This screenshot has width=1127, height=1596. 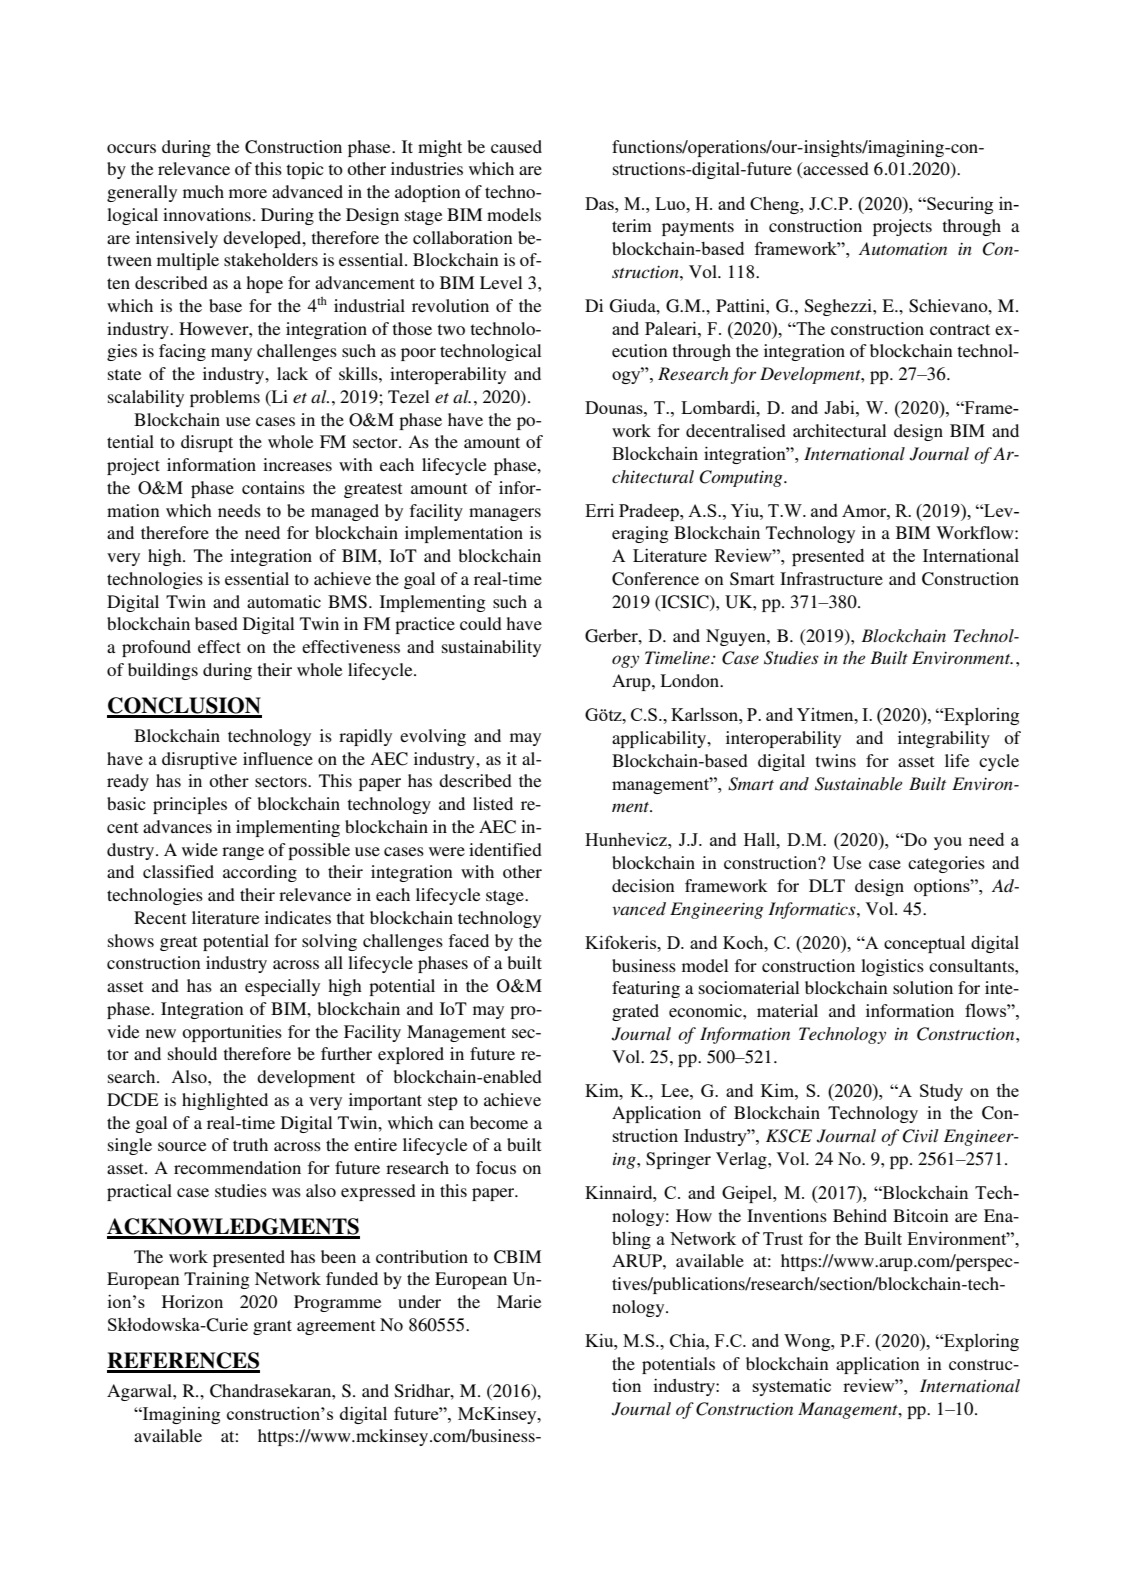 I want to click on managers, so click(x=505, y=514).
